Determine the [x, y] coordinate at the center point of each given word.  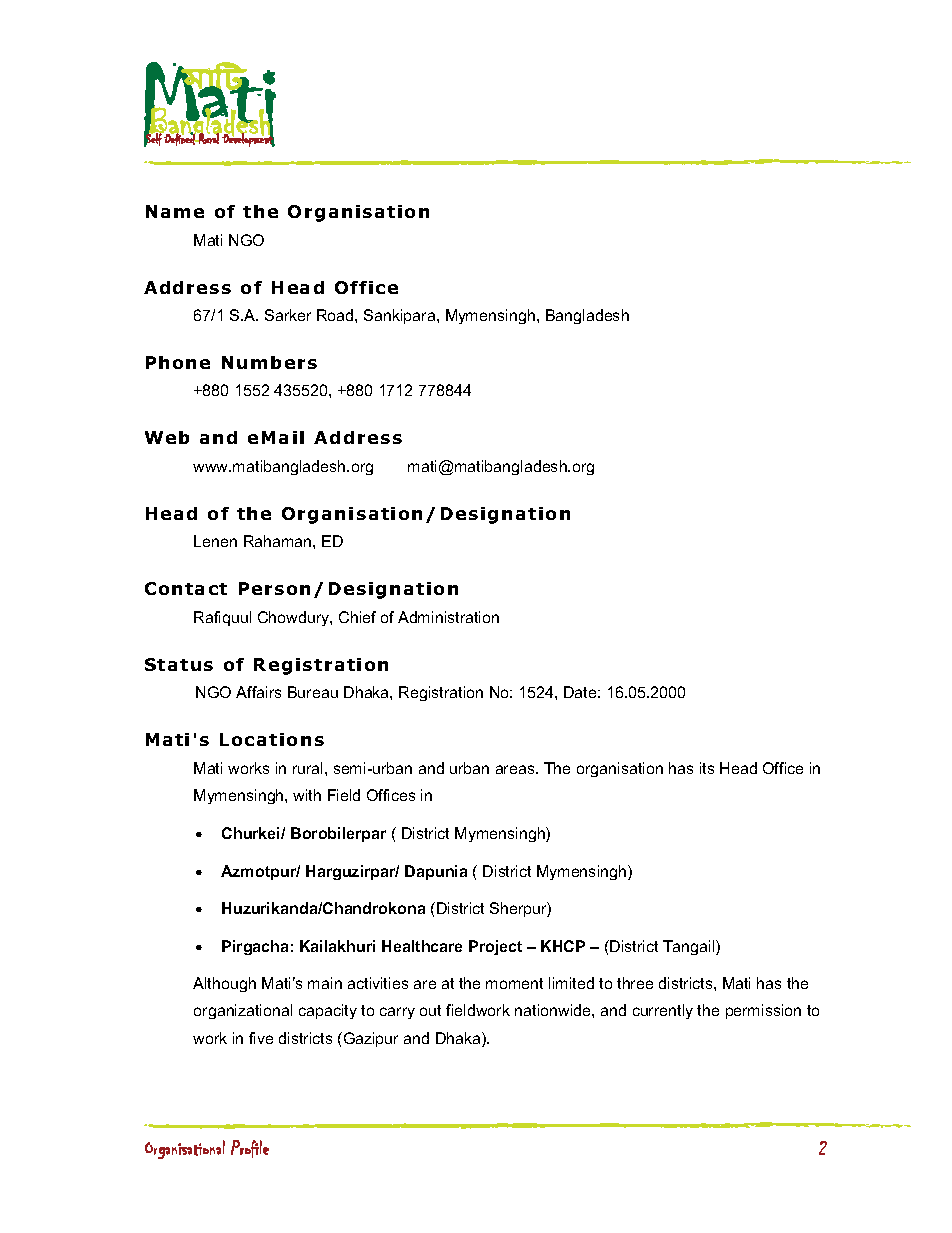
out [430, 1010]
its [707, 768]
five [261, 1038]
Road [336, 315]
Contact [186, 588]
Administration [448, 617]
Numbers [269, 362]
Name [175, 211]
